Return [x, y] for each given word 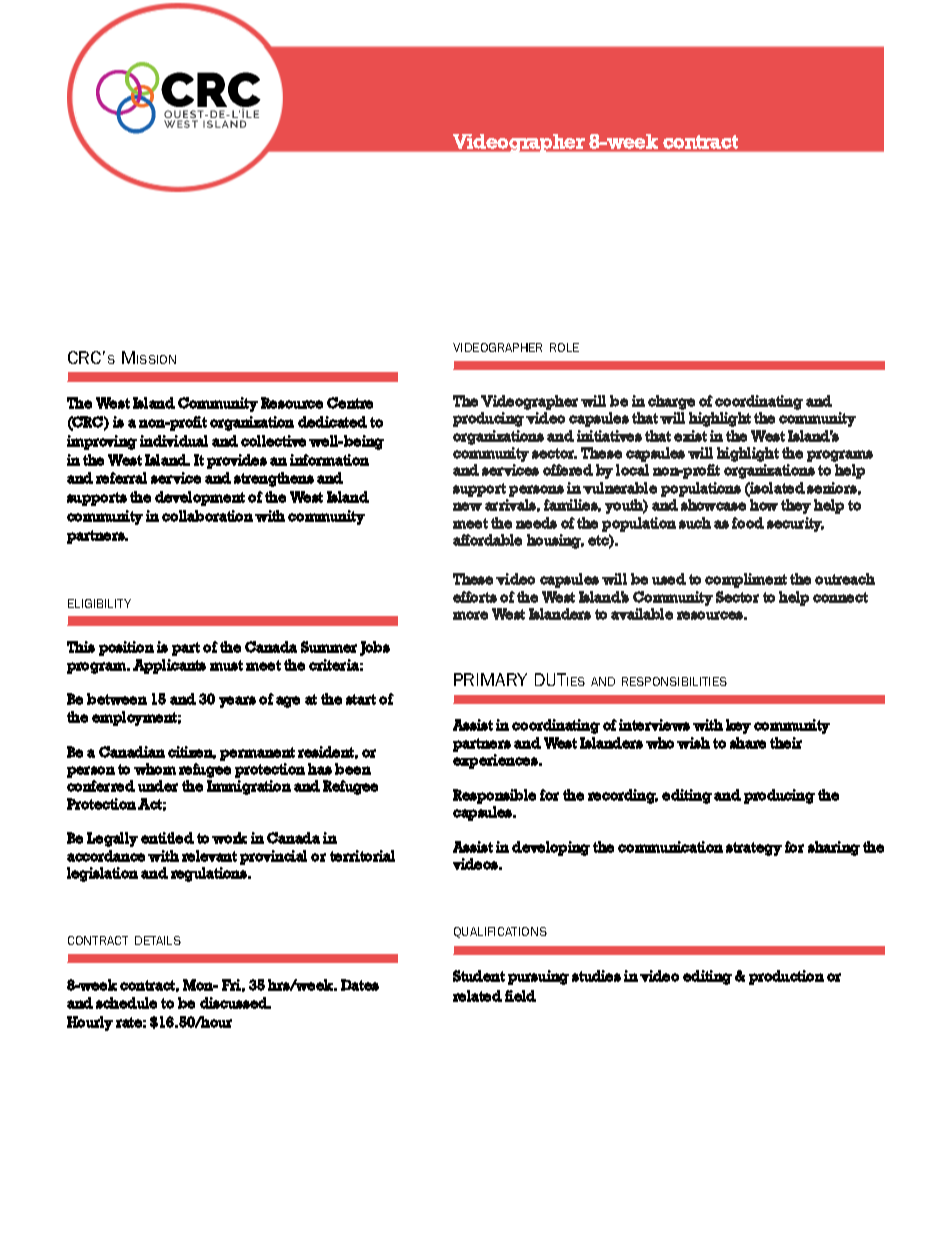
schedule [126, 1003]
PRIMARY [490, 679]
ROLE [564, 347]
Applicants [169, 666]
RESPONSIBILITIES [674, 681]
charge [671, 402]
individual [174, 441]
